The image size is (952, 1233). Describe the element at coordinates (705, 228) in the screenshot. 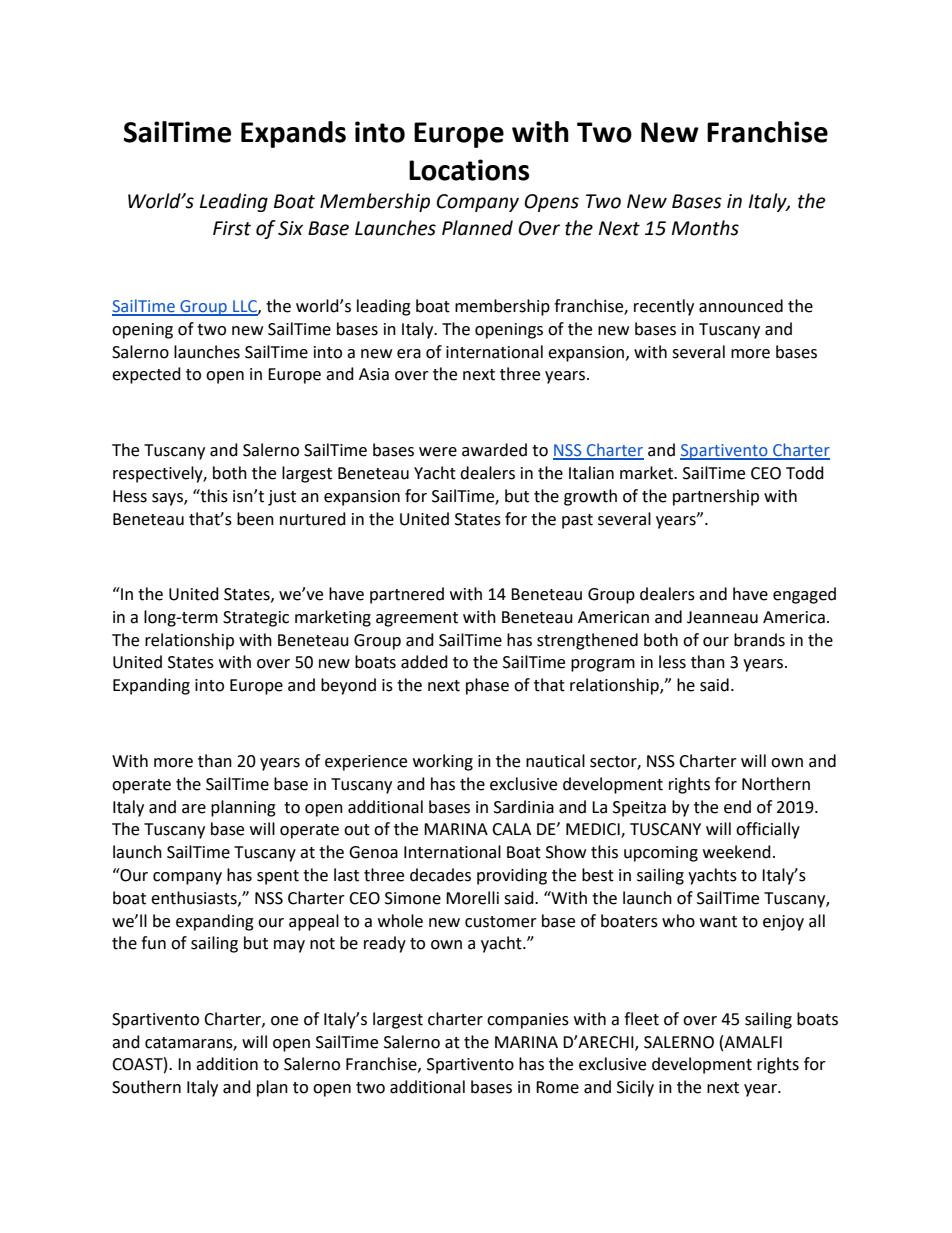

I see `Months` at that location.
